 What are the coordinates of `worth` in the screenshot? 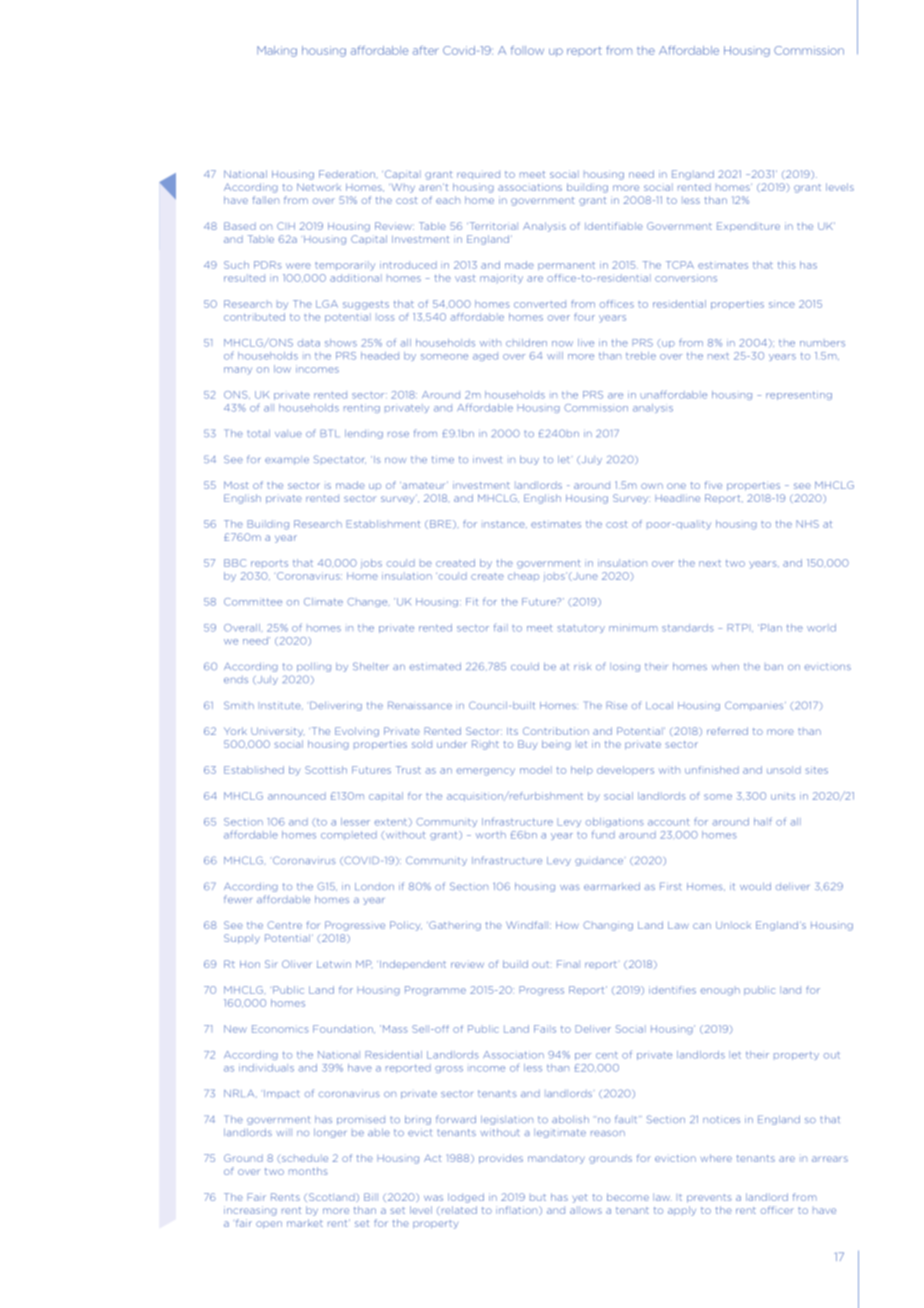 It's located at (491, 835).
